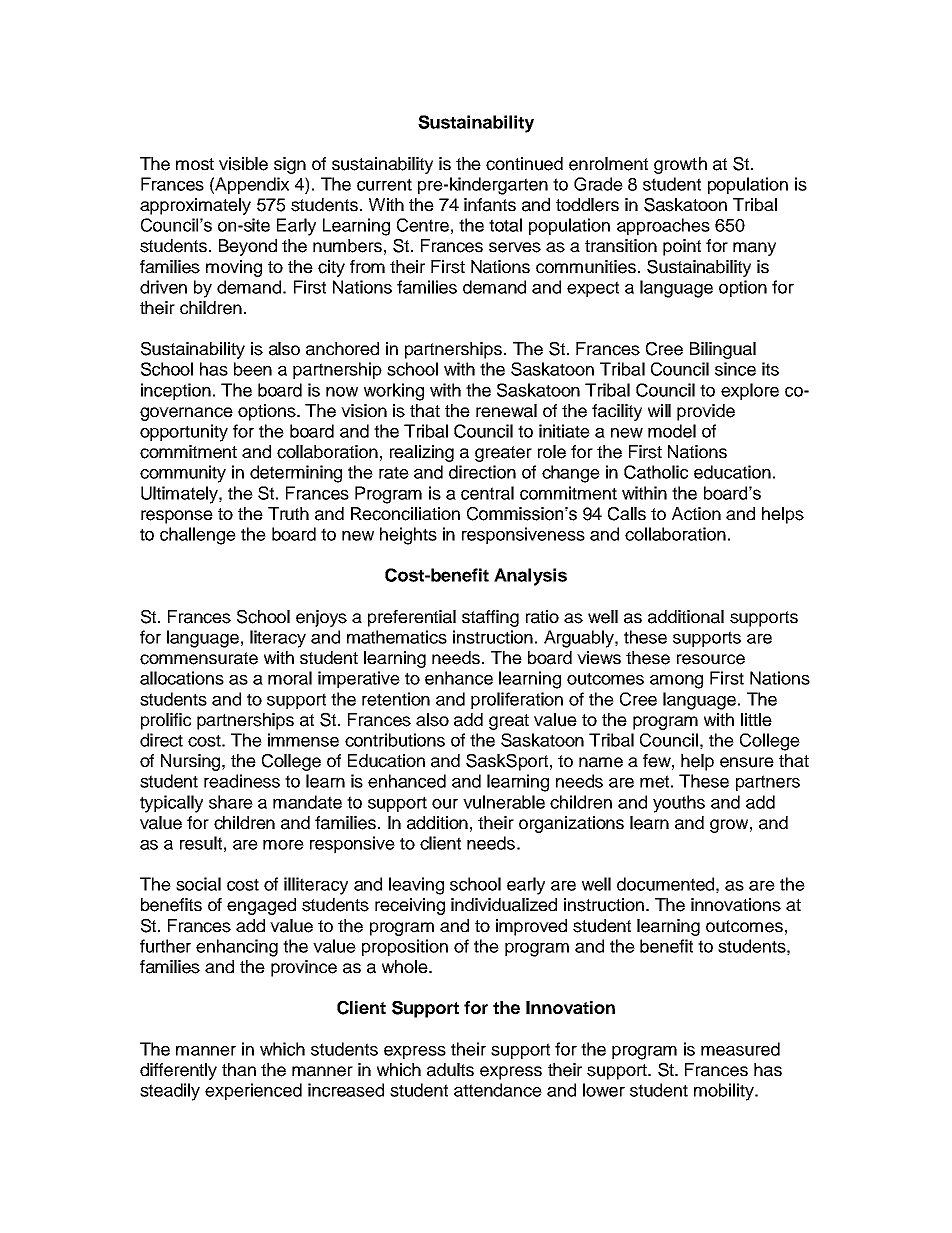 The image size is (952, 1233). What do you see at coordinates (663, 226) in the screenshot?
I see `approaches` at bounding box center [663, 226].
